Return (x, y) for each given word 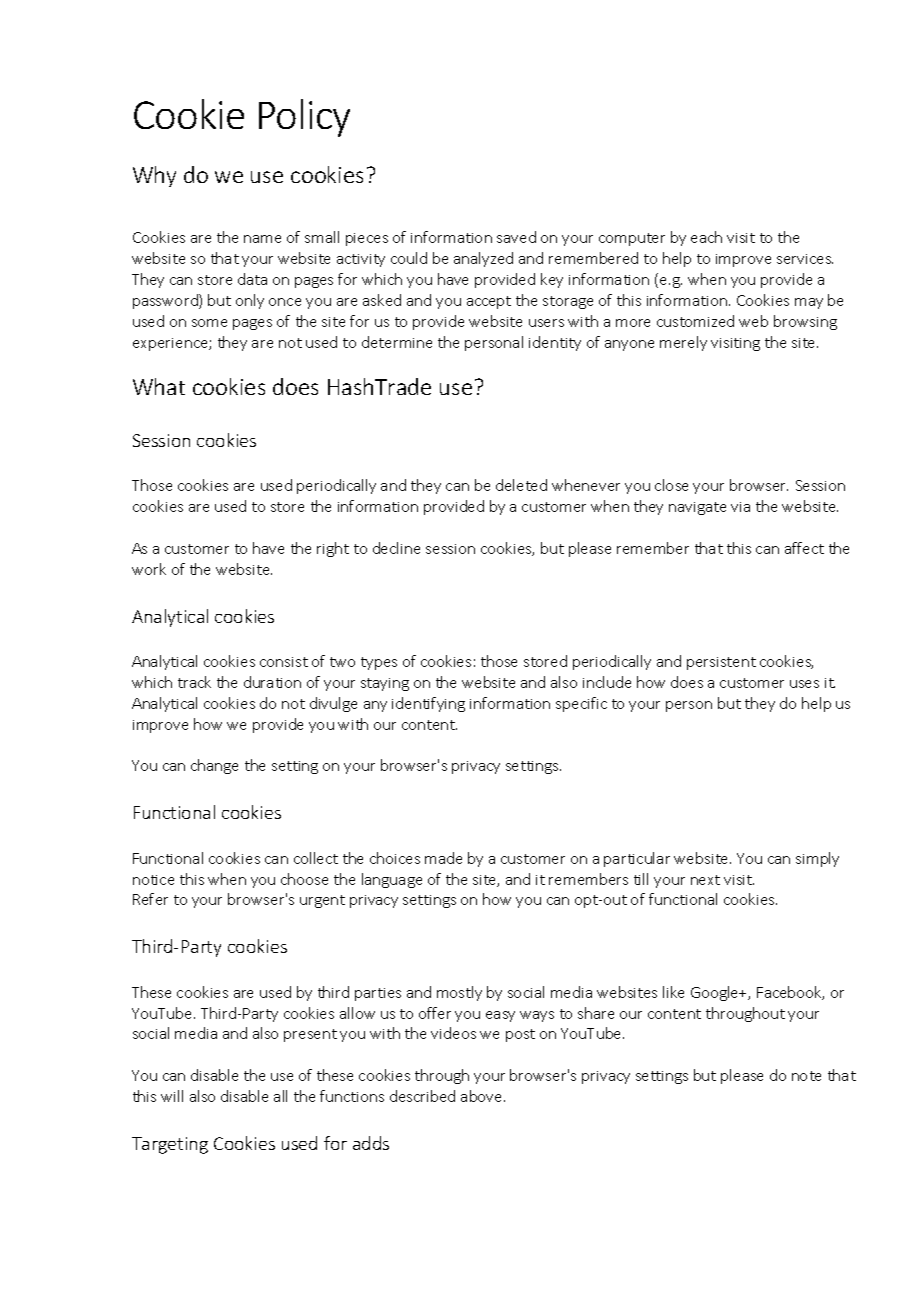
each (706, 237)
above (483, 1096)
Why (154, 176)
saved (516, 237)
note (806, 1076)
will (172, 1096)
